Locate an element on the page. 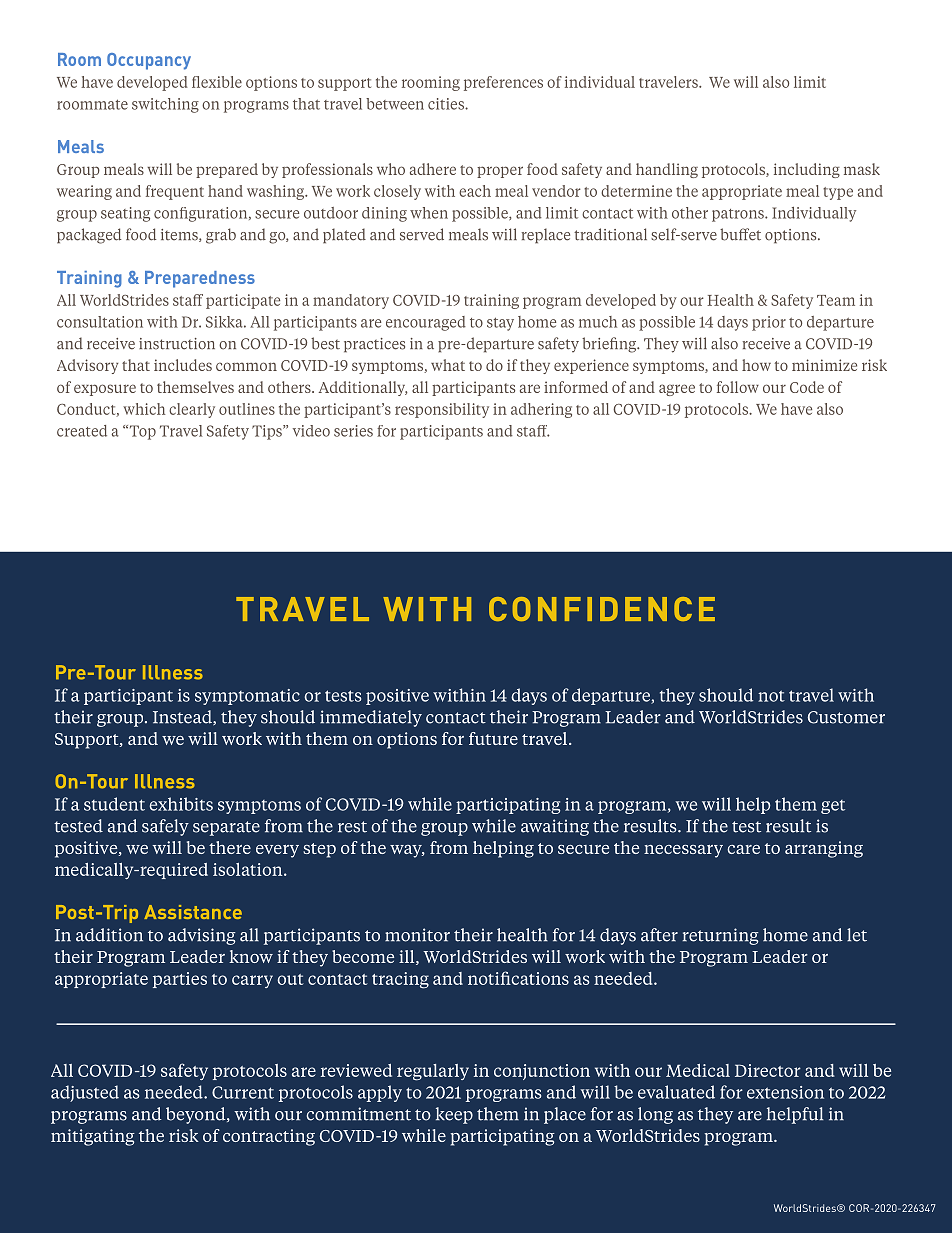  CONFIDENCE is located at coordinates (602, 609).
